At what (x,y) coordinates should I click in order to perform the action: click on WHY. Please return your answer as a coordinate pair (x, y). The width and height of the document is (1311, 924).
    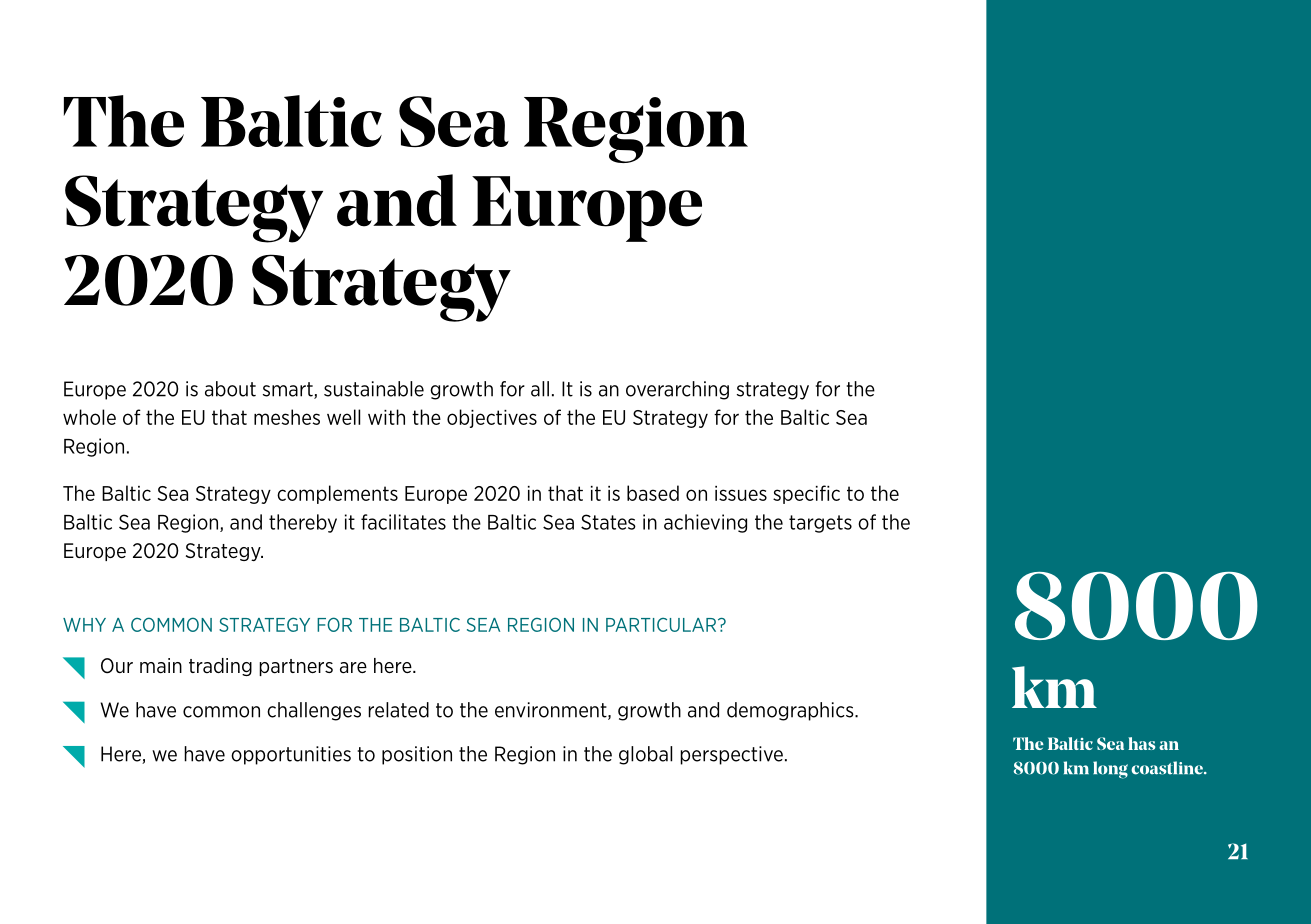
    Looking at the image, I should click on (84, 625).
